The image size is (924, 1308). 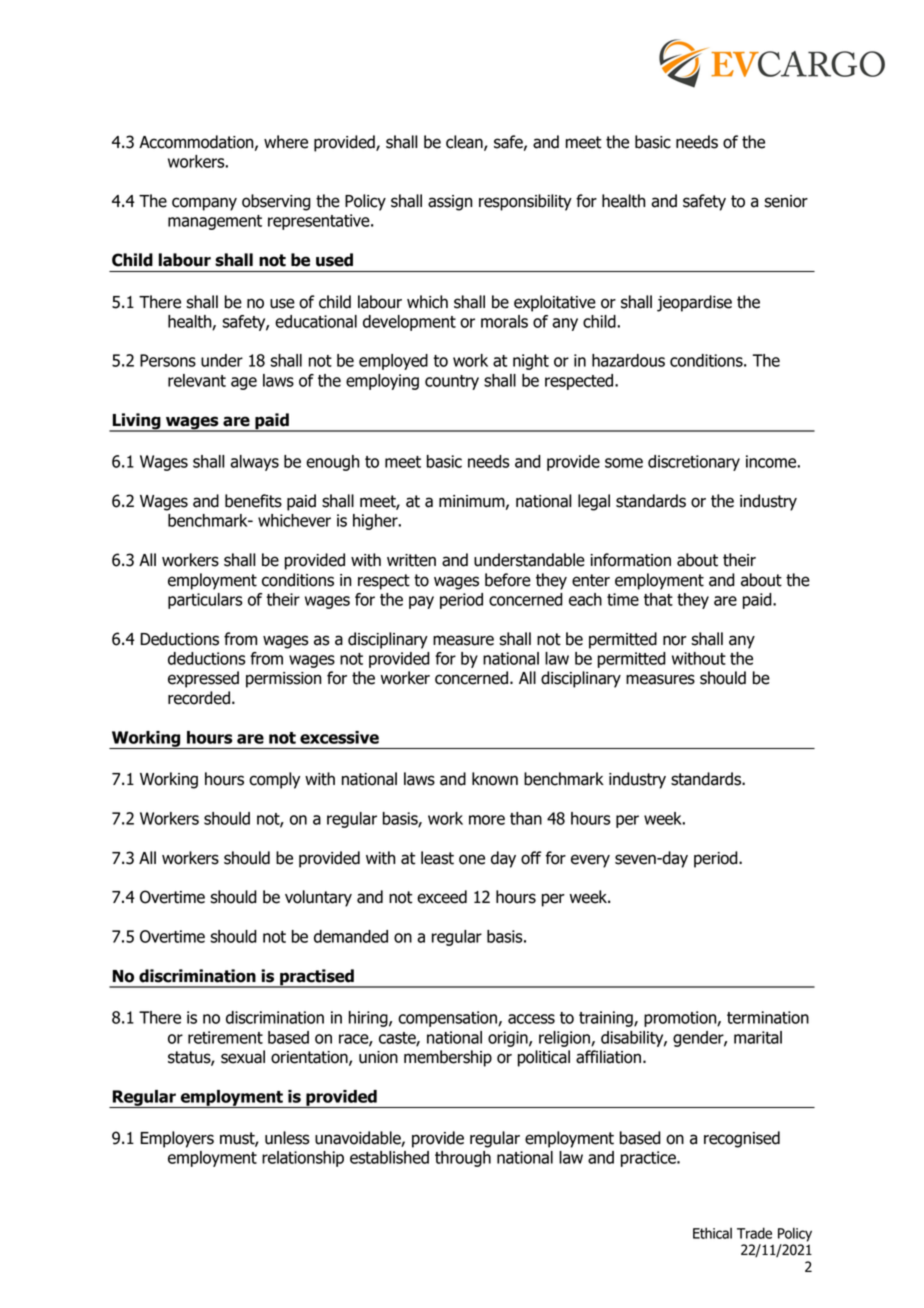 What do you see at coordinates (450, 203) in the screenshot?
I see `assign` at bounding box center [450, 203].
